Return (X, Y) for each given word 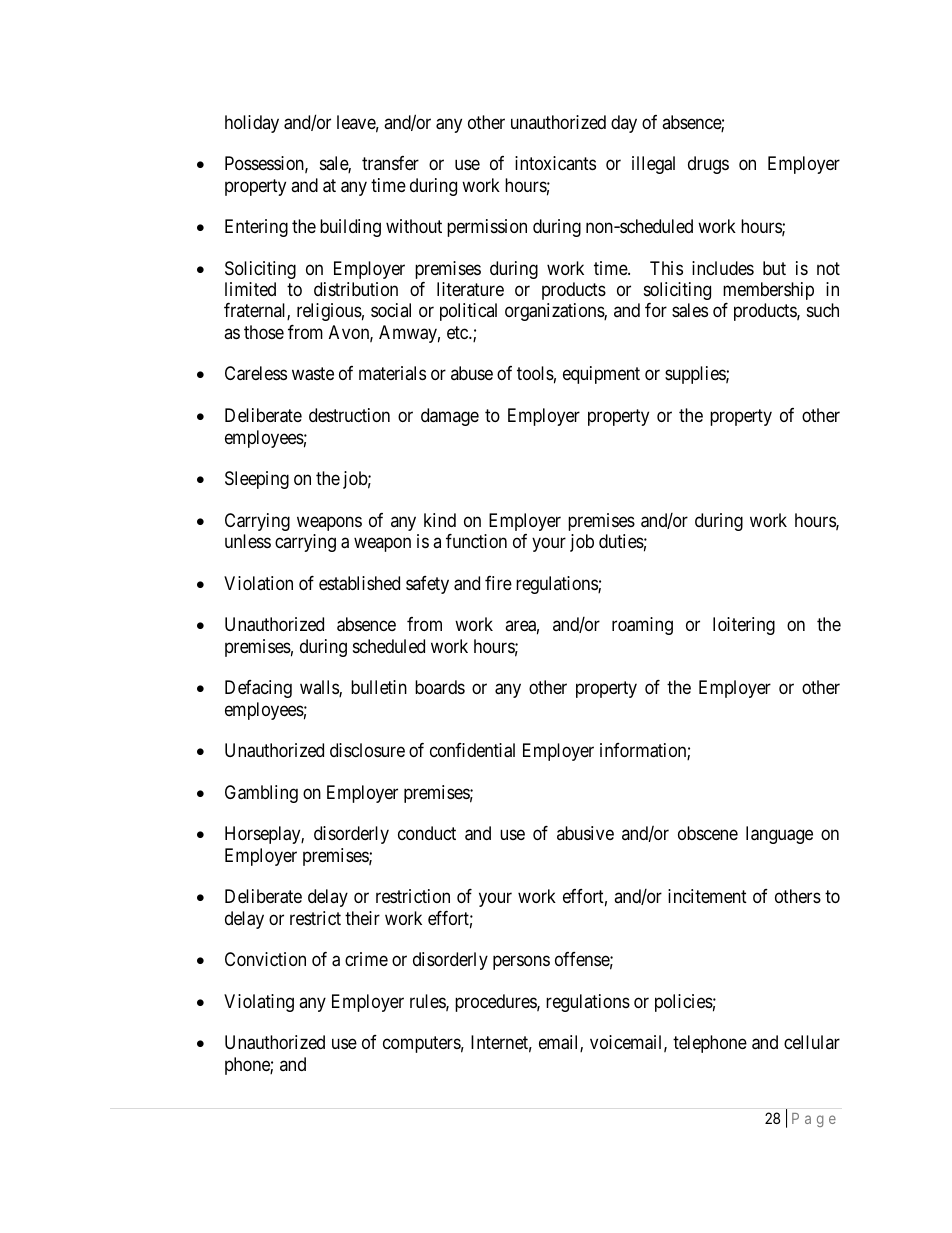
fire (498, 583)
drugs (708, 165)
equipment (601, 375)
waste (313, 374)
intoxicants (555, 163)
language (779, 835)
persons (521, 963)
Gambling (261, 794)
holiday (252, 124)
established (359, 583)
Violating (259, 1003)
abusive (585, 833)
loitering (744, 626)
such (823, 310)
